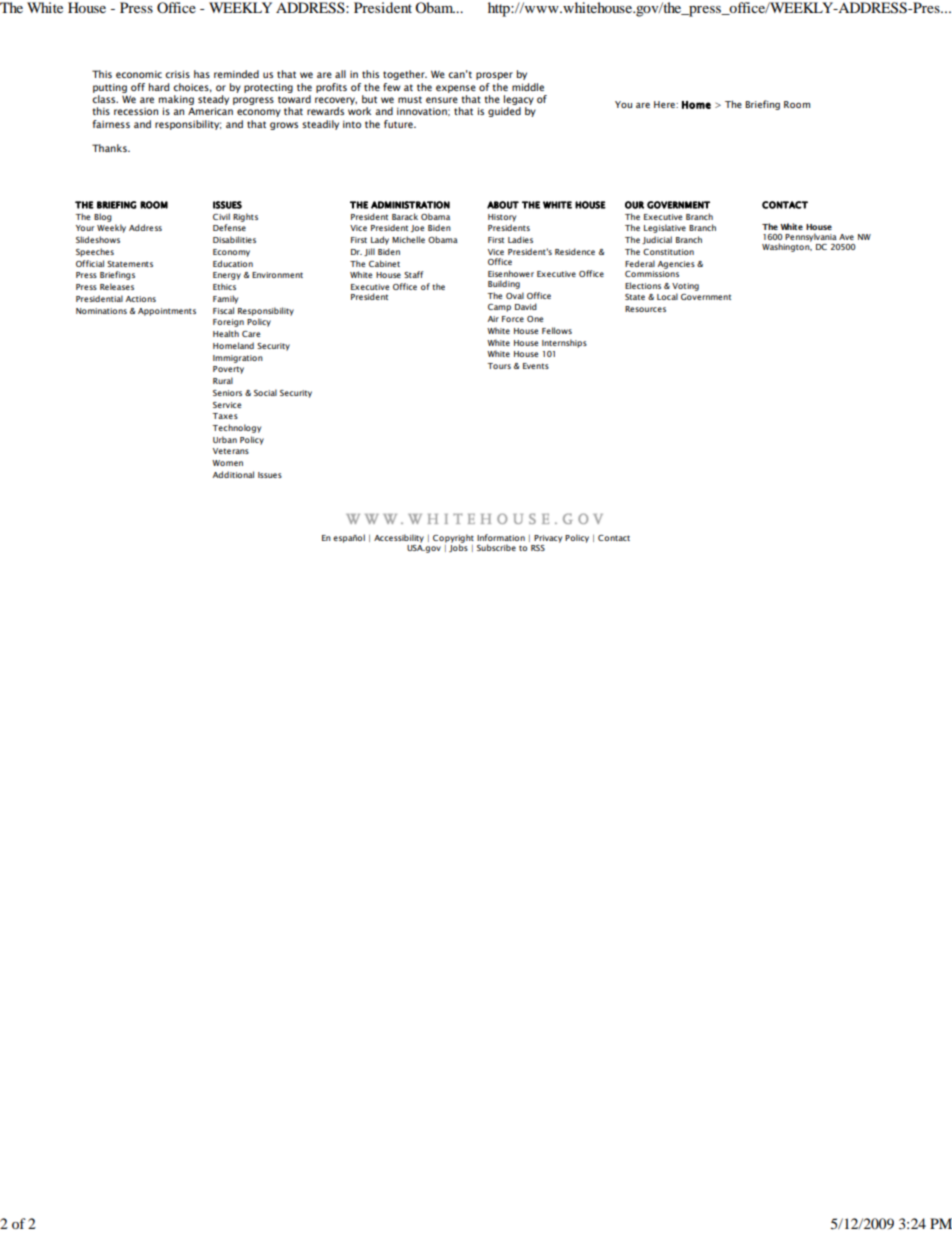 The image size is (952, 1233). What do you see at coordinates (453, 539) in the screenshot?
I see `Copyright` at bounding box center [453, 539].
